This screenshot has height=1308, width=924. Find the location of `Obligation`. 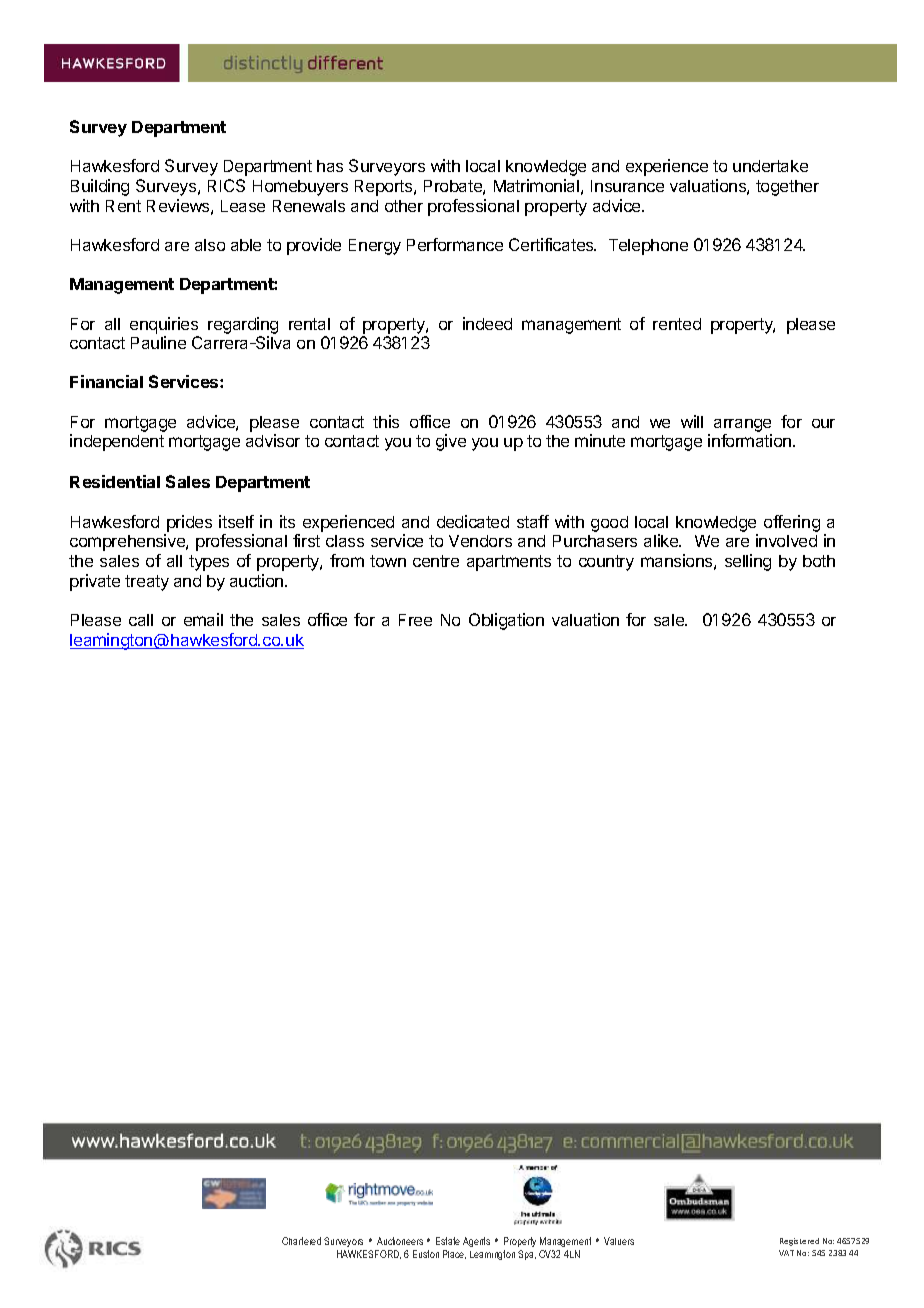

Obligation is located at coordinates (506, 621).
